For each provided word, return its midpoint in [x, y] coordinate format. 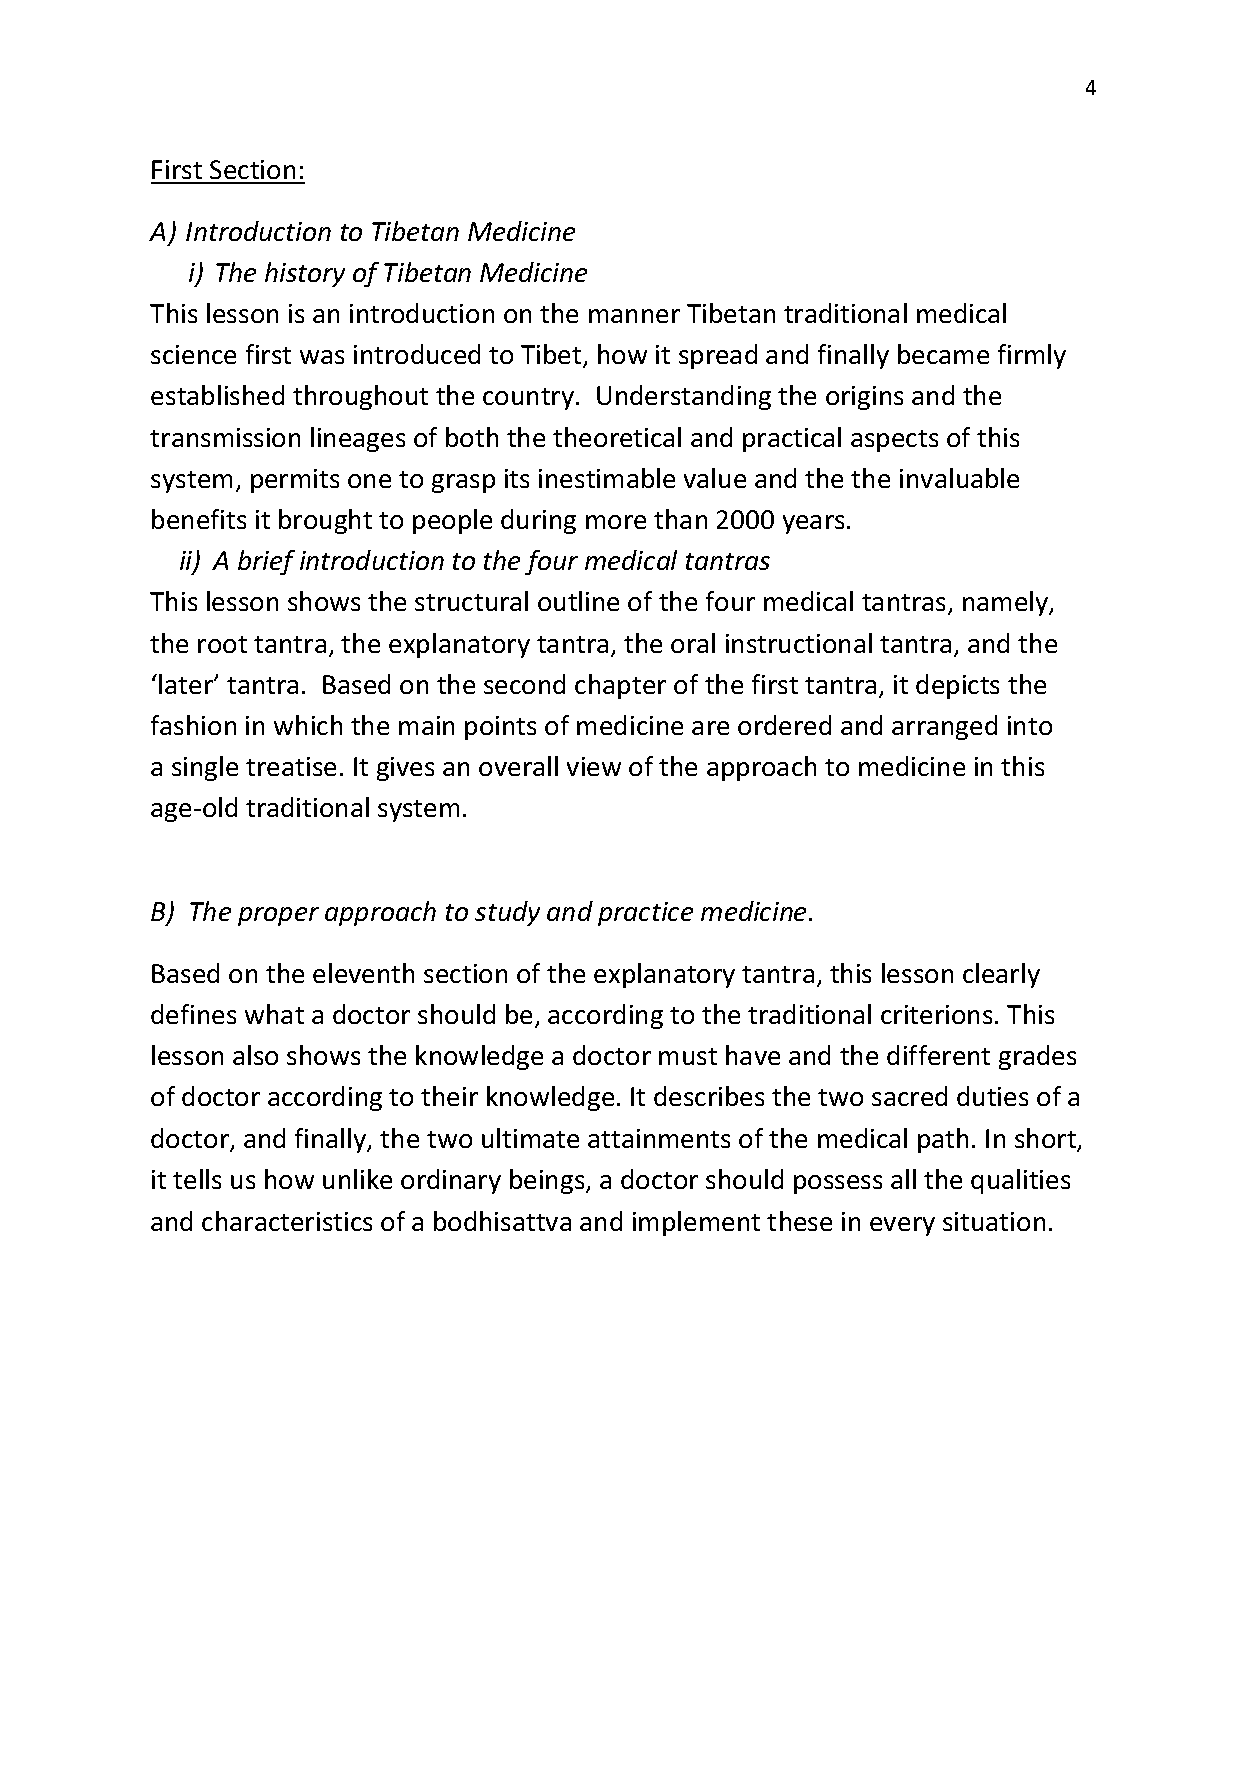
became [943, 354]
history [305, 274]
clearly [1001, 975]
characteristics [287, 1221]
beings [548, 1181]
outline [578, 601]
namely [1007, 603]
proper [278, 916]
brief [266, 562]
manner [634, 316]
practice [645, 914]
